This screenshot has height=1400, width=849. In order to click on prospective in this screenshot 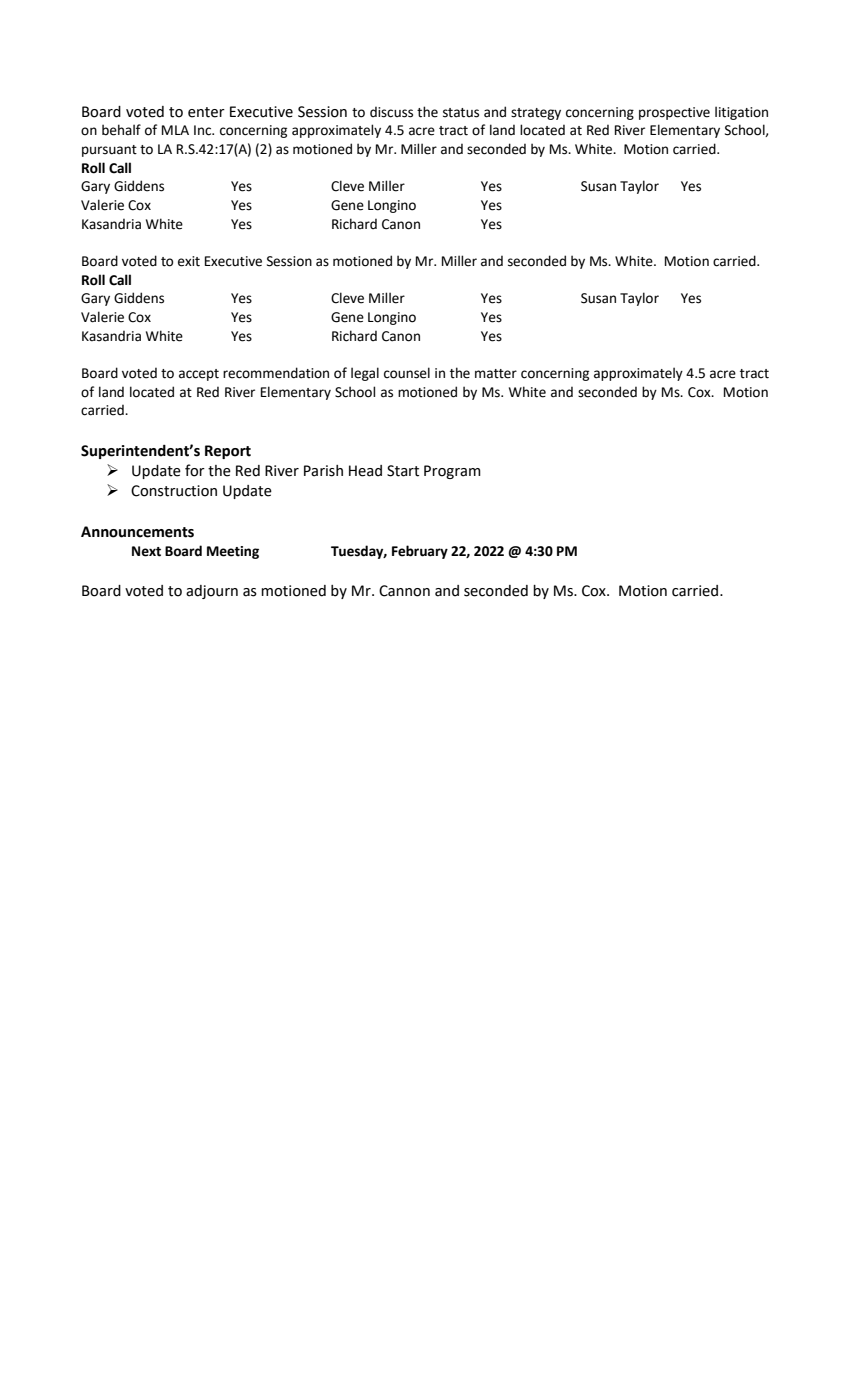, I will do `click(674, 113)`.
